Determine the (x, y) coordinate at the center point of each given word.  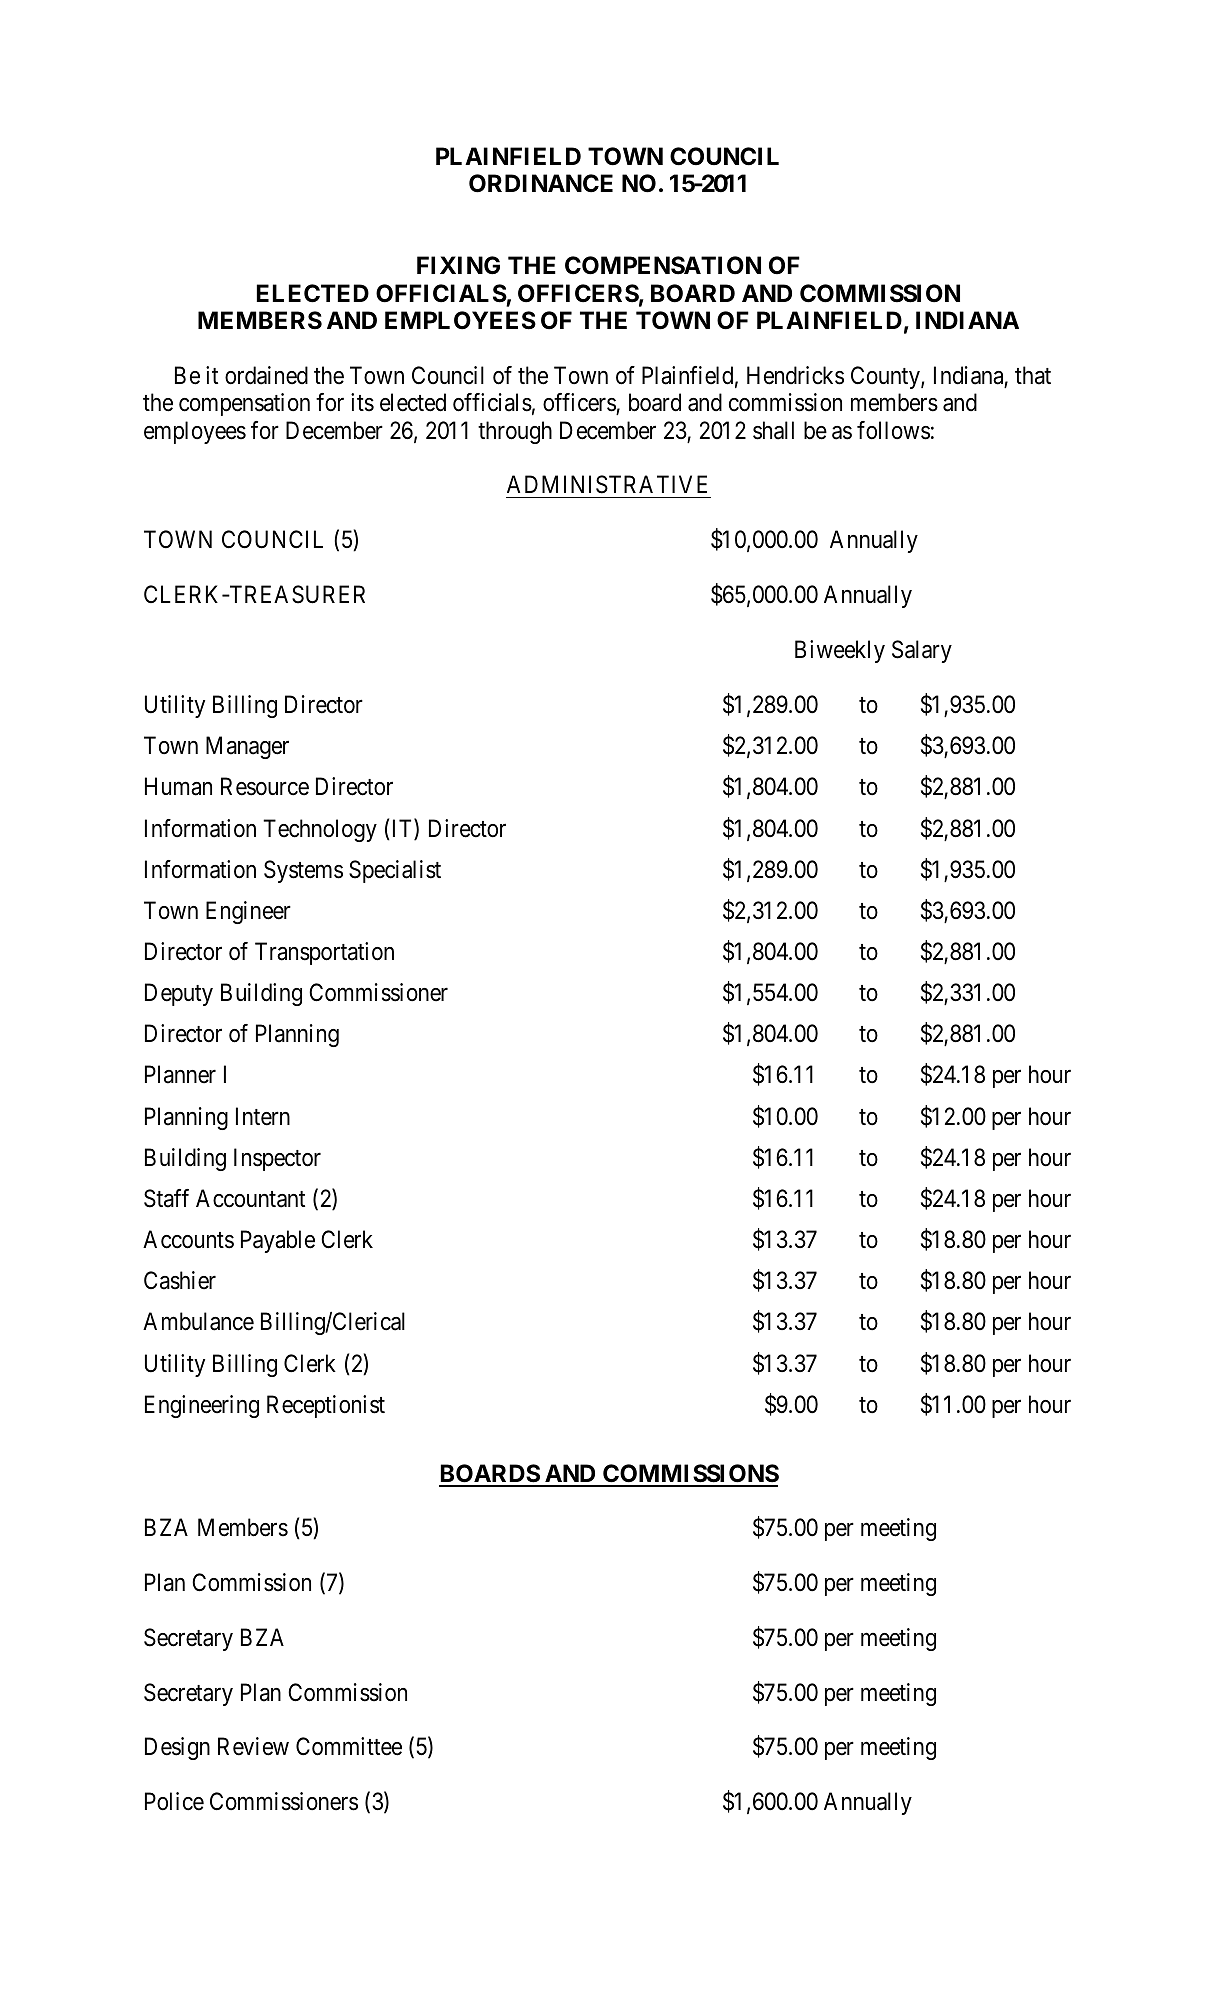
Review (253, 1746)
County (886, 377)
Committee (349, 1746)
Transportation (324, 953)
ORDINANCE (541, 183)
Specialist (395, 871)
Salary (922, 651)
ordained (266, 375)
